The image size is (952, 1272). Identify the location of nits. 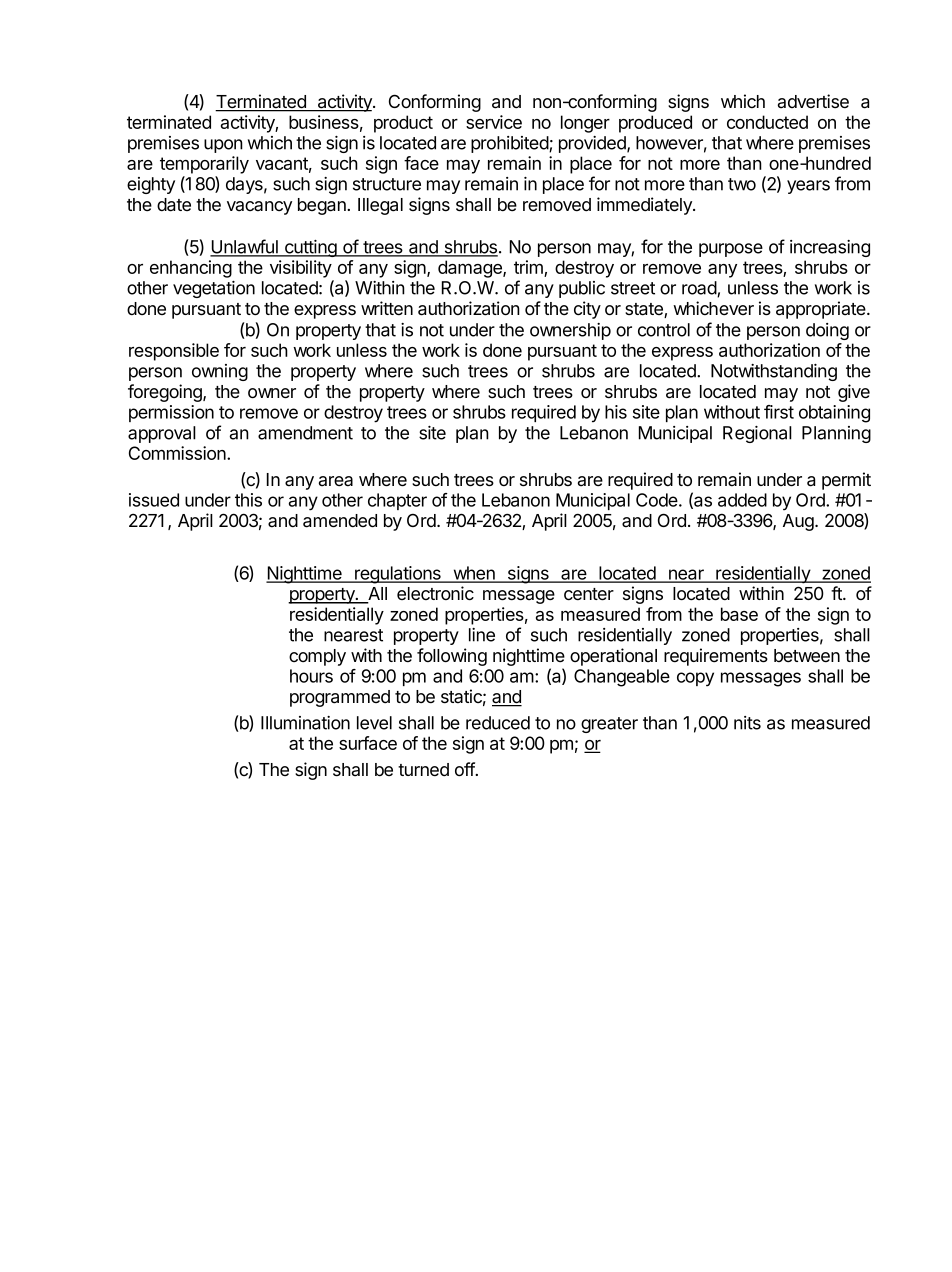
(747, 723).
